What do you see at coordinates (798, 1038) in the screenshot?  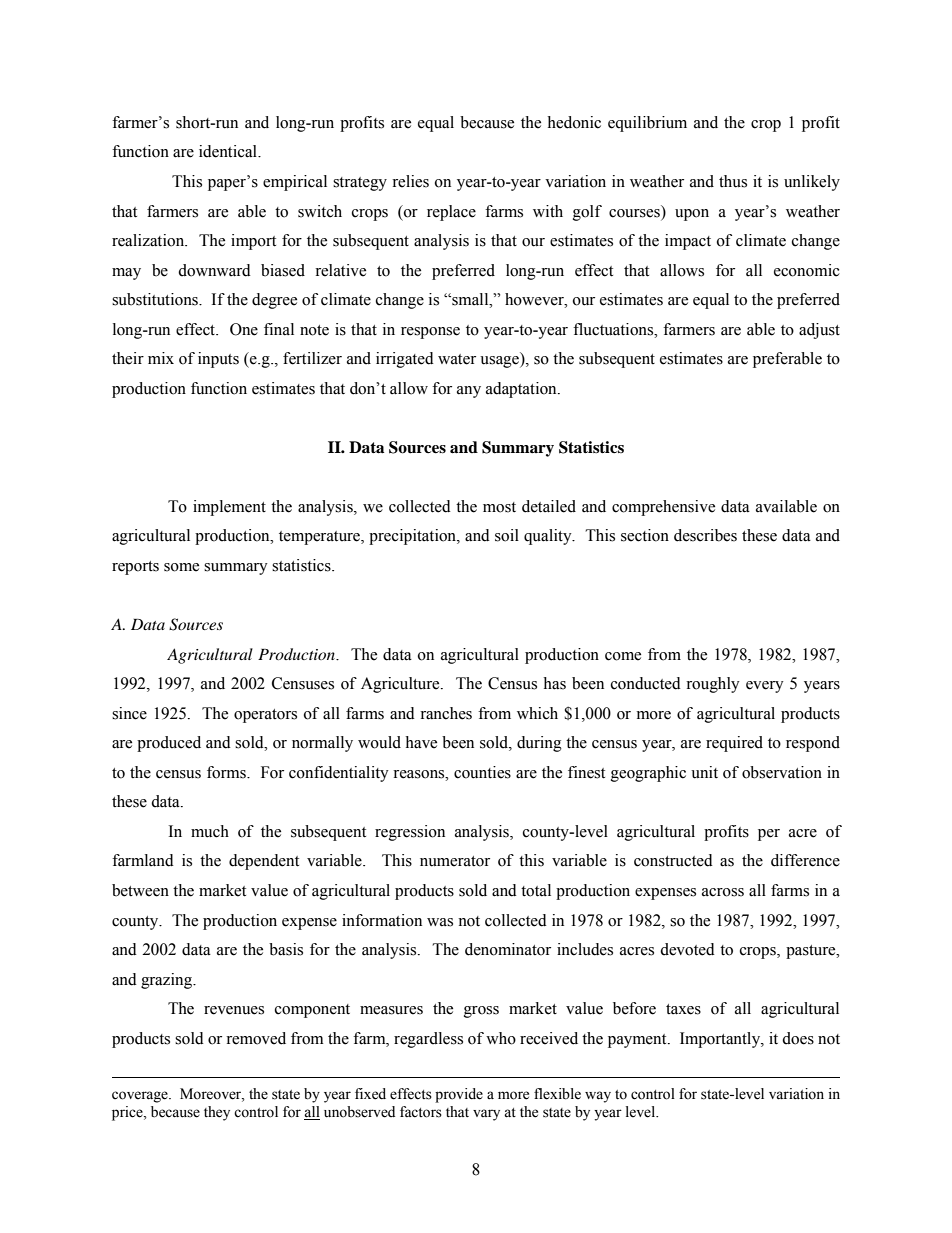 I see `does` at bounding box center [798, 1038].
